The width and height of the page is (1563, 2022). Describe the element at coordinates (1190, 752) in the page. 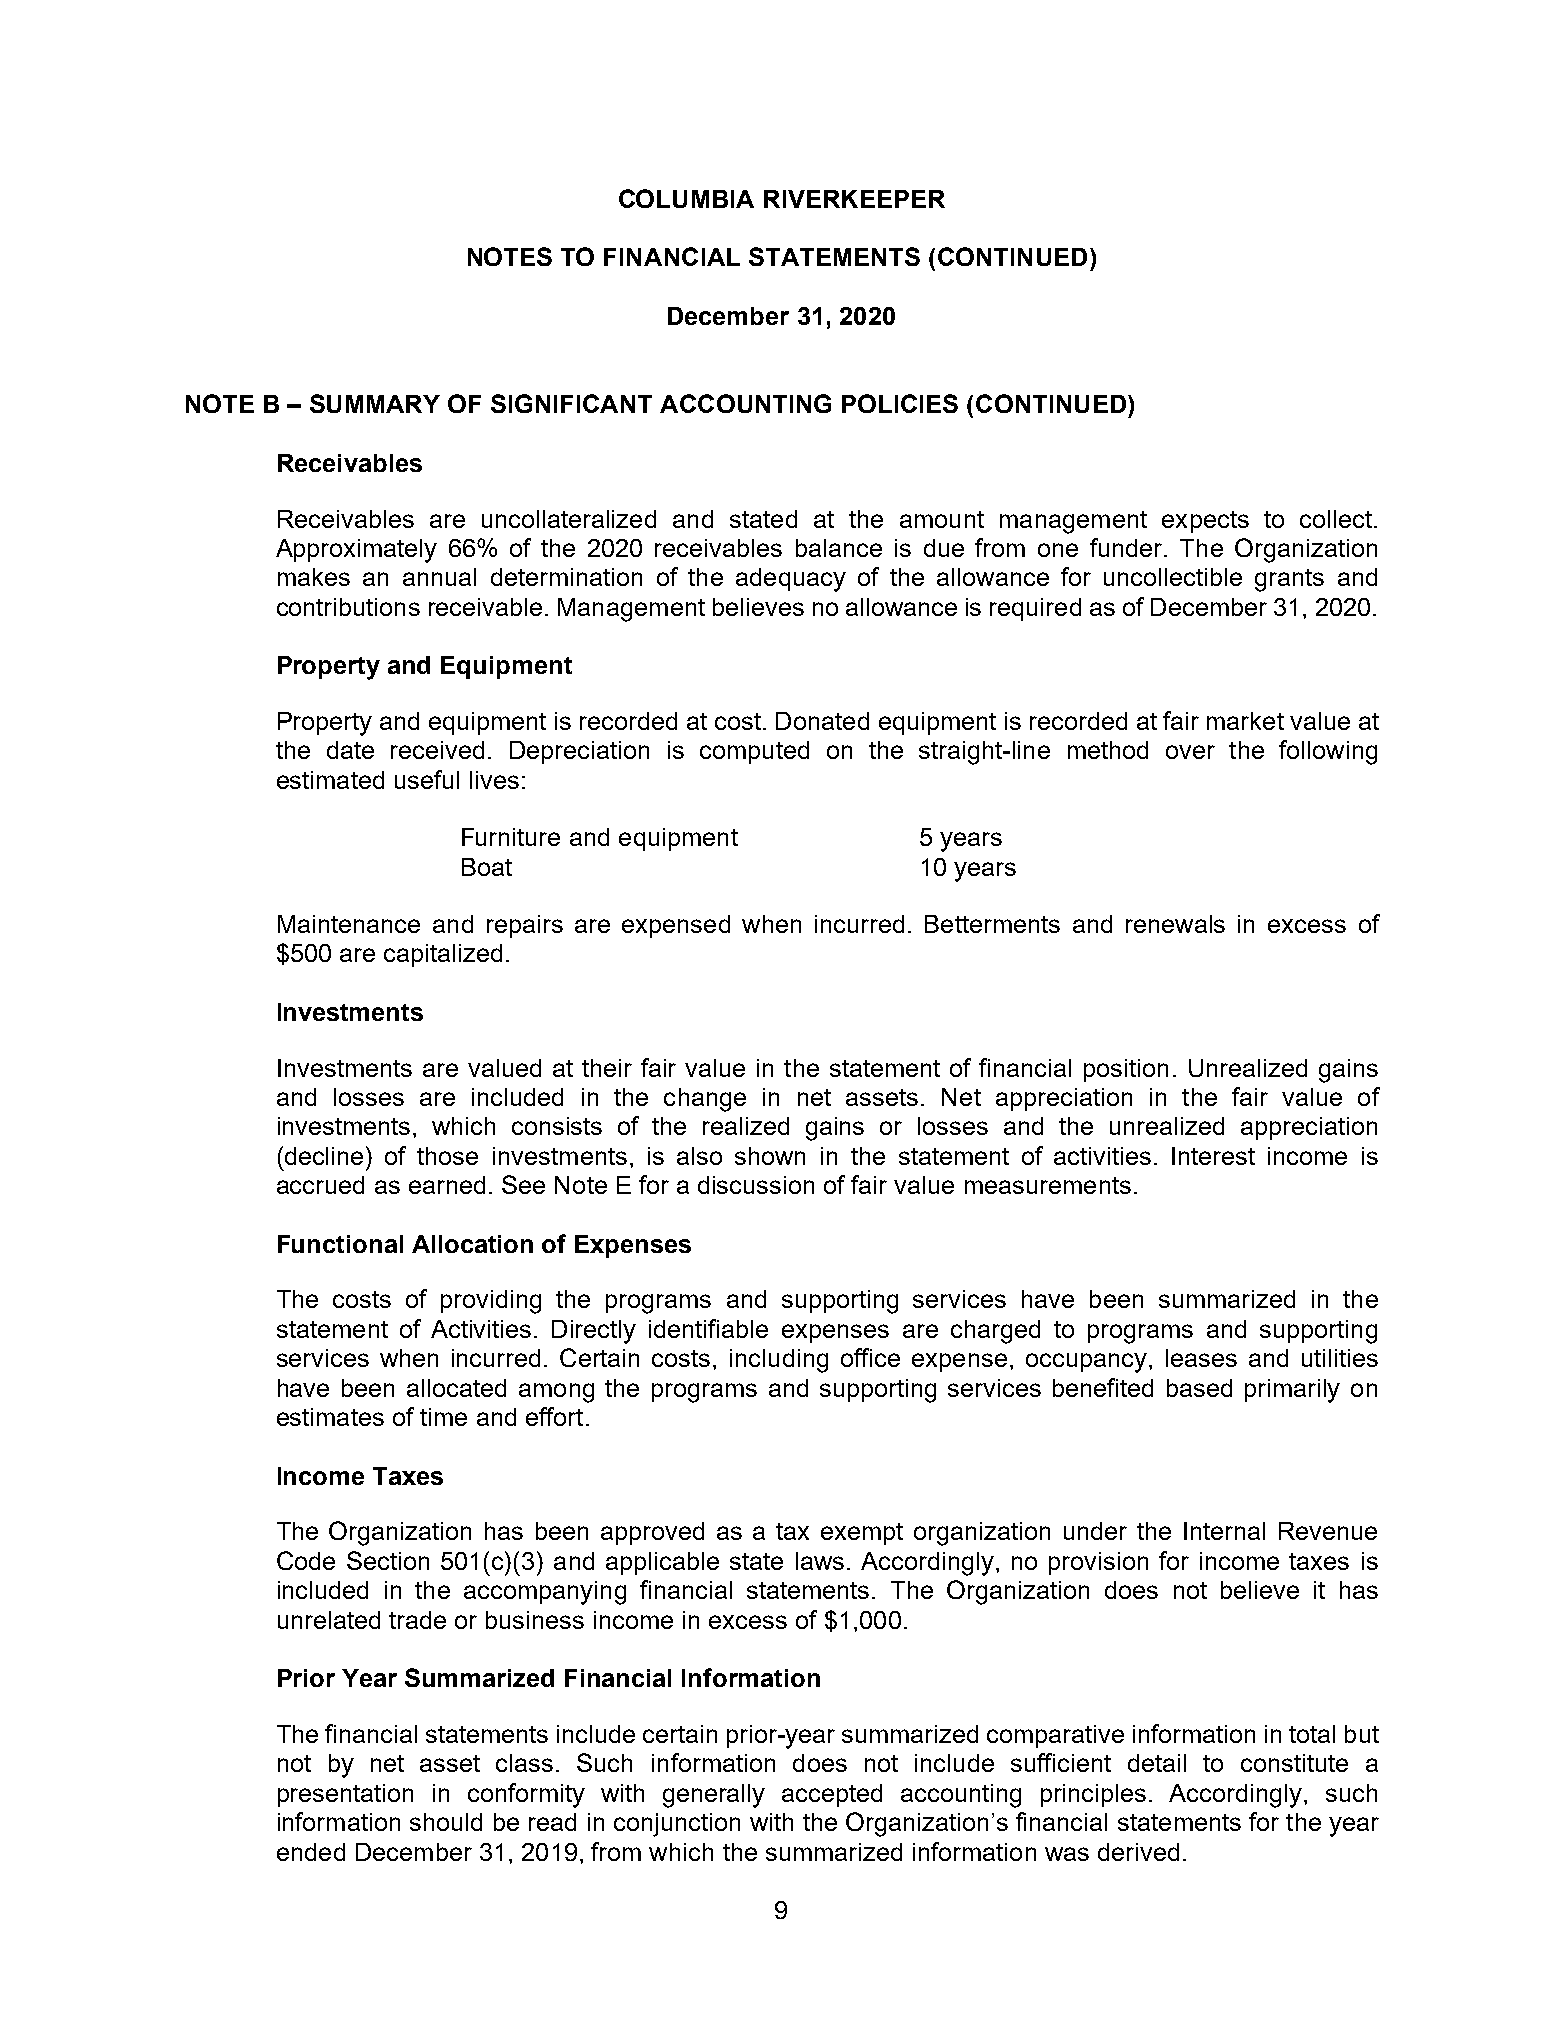

I see `over` at that location.
